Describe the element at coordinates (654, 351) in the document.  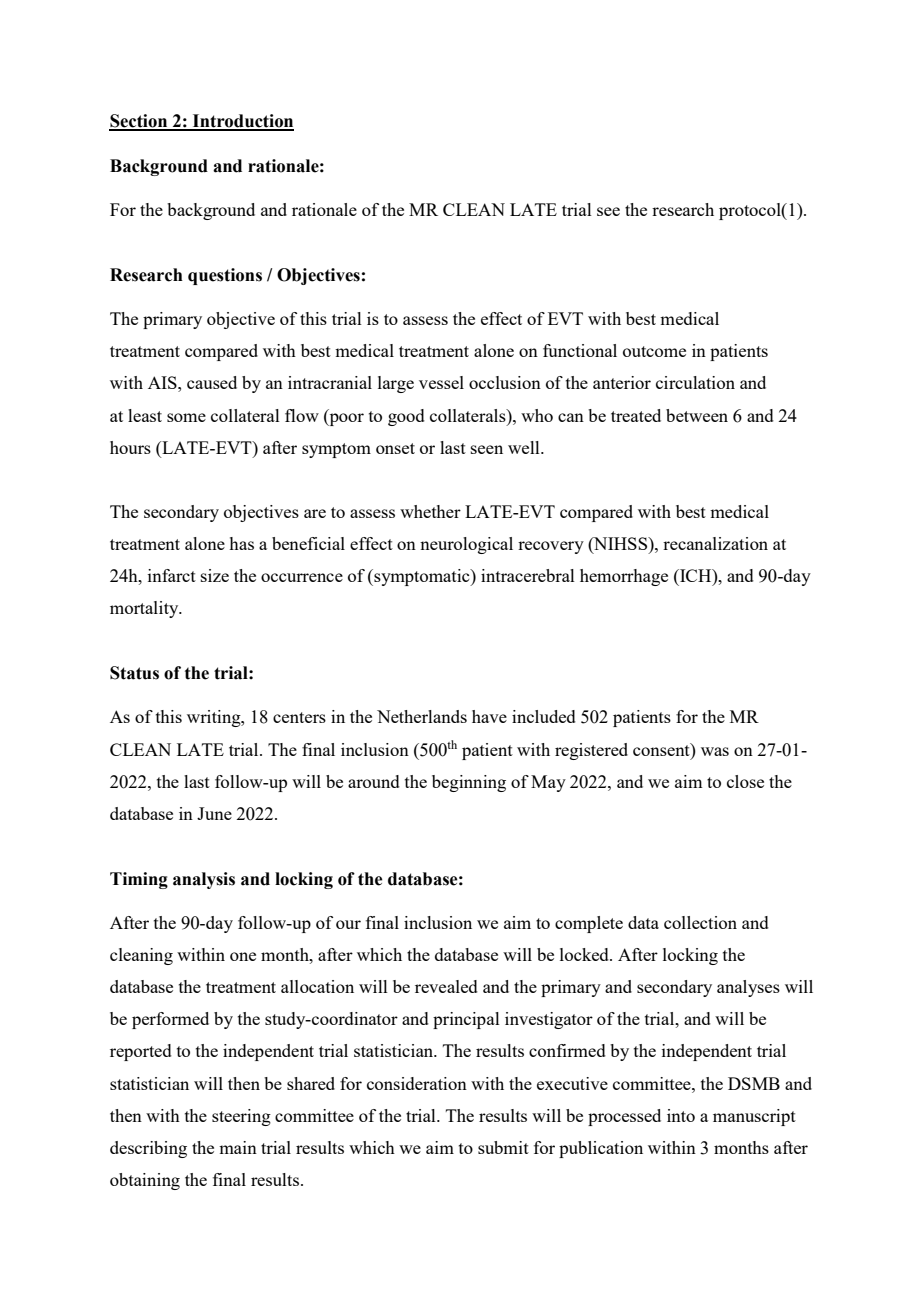
I see `outcome` at that location.
